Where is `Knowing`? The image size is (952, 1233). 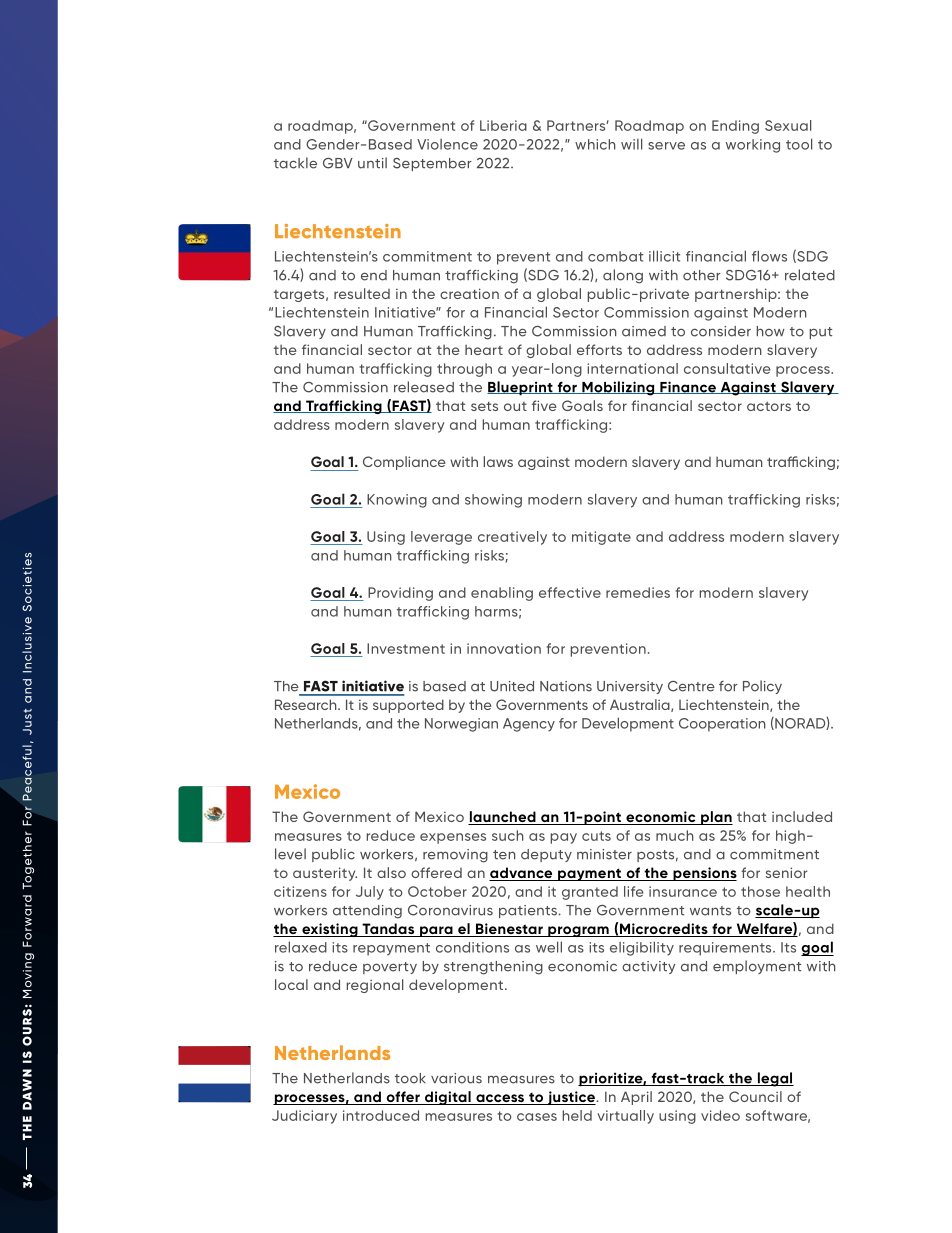
Knowing is located at coordinates (397, 501).
